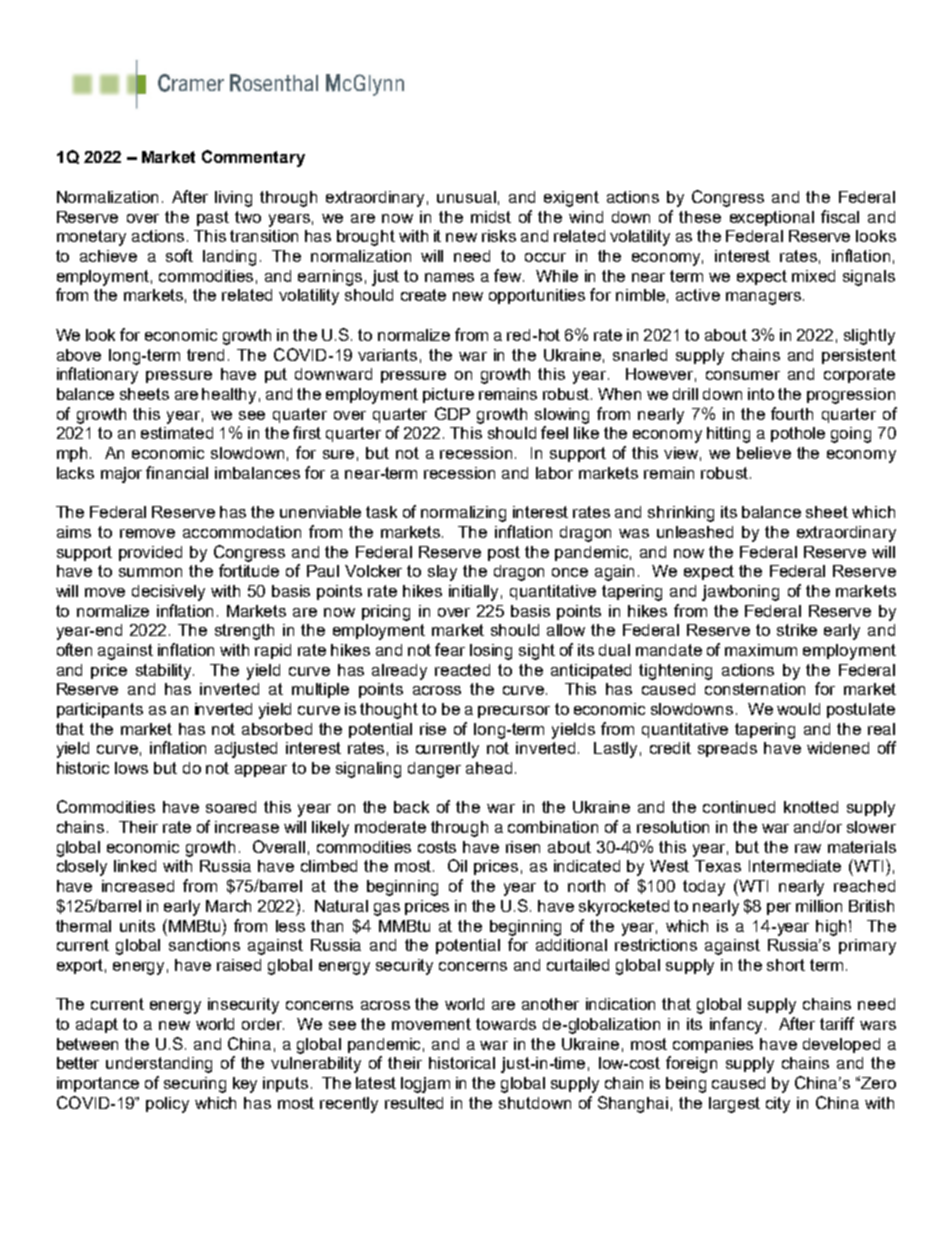 This image has height=1233, width=952. Describe the element at coordinates (159, 1065) in the image. I see `understanding` at that location.
